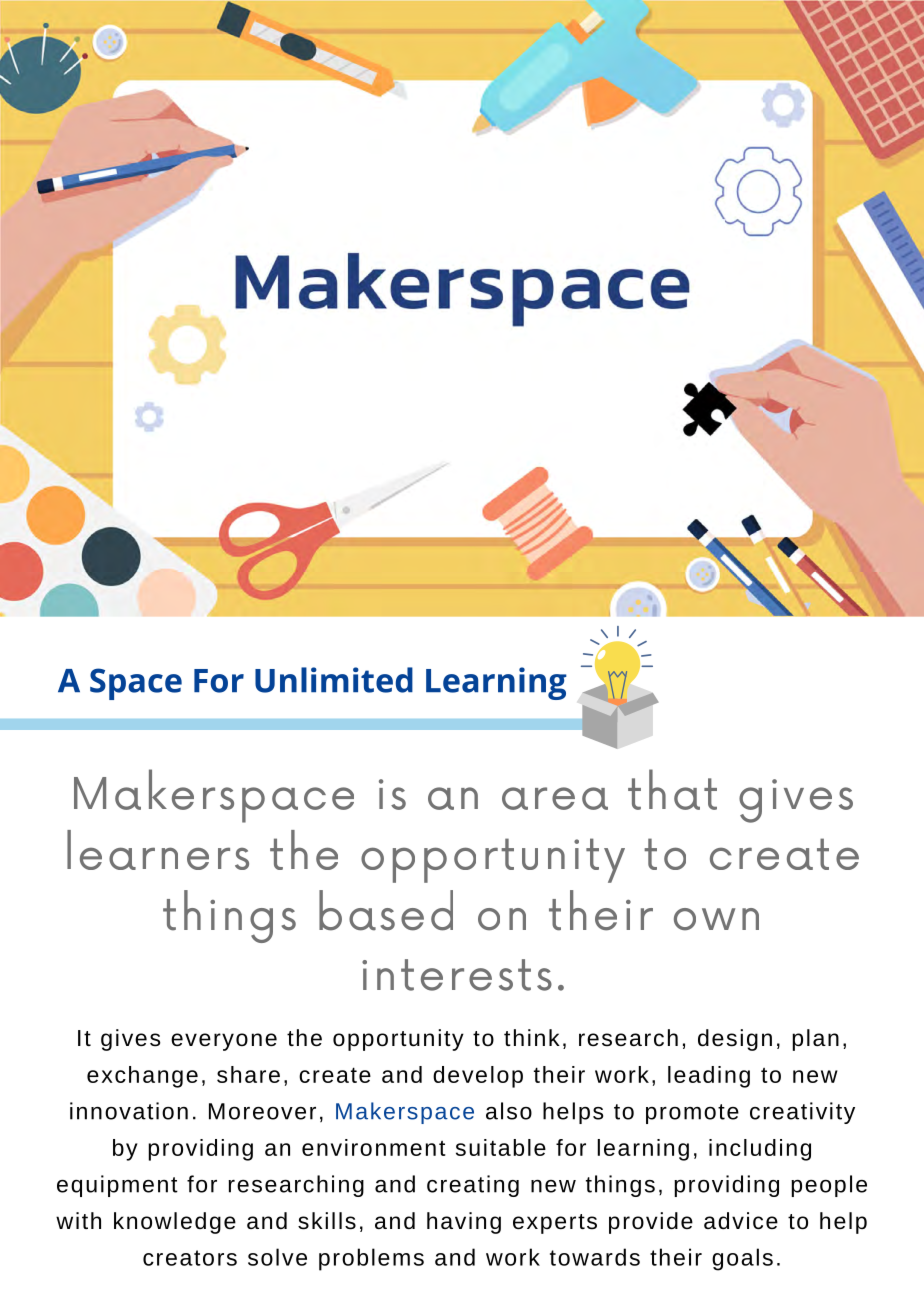 This document has height=1308, width=924. What do you see at coordinates (716, 919) in the document?
I see `own` at bounding box center [716, 919].
